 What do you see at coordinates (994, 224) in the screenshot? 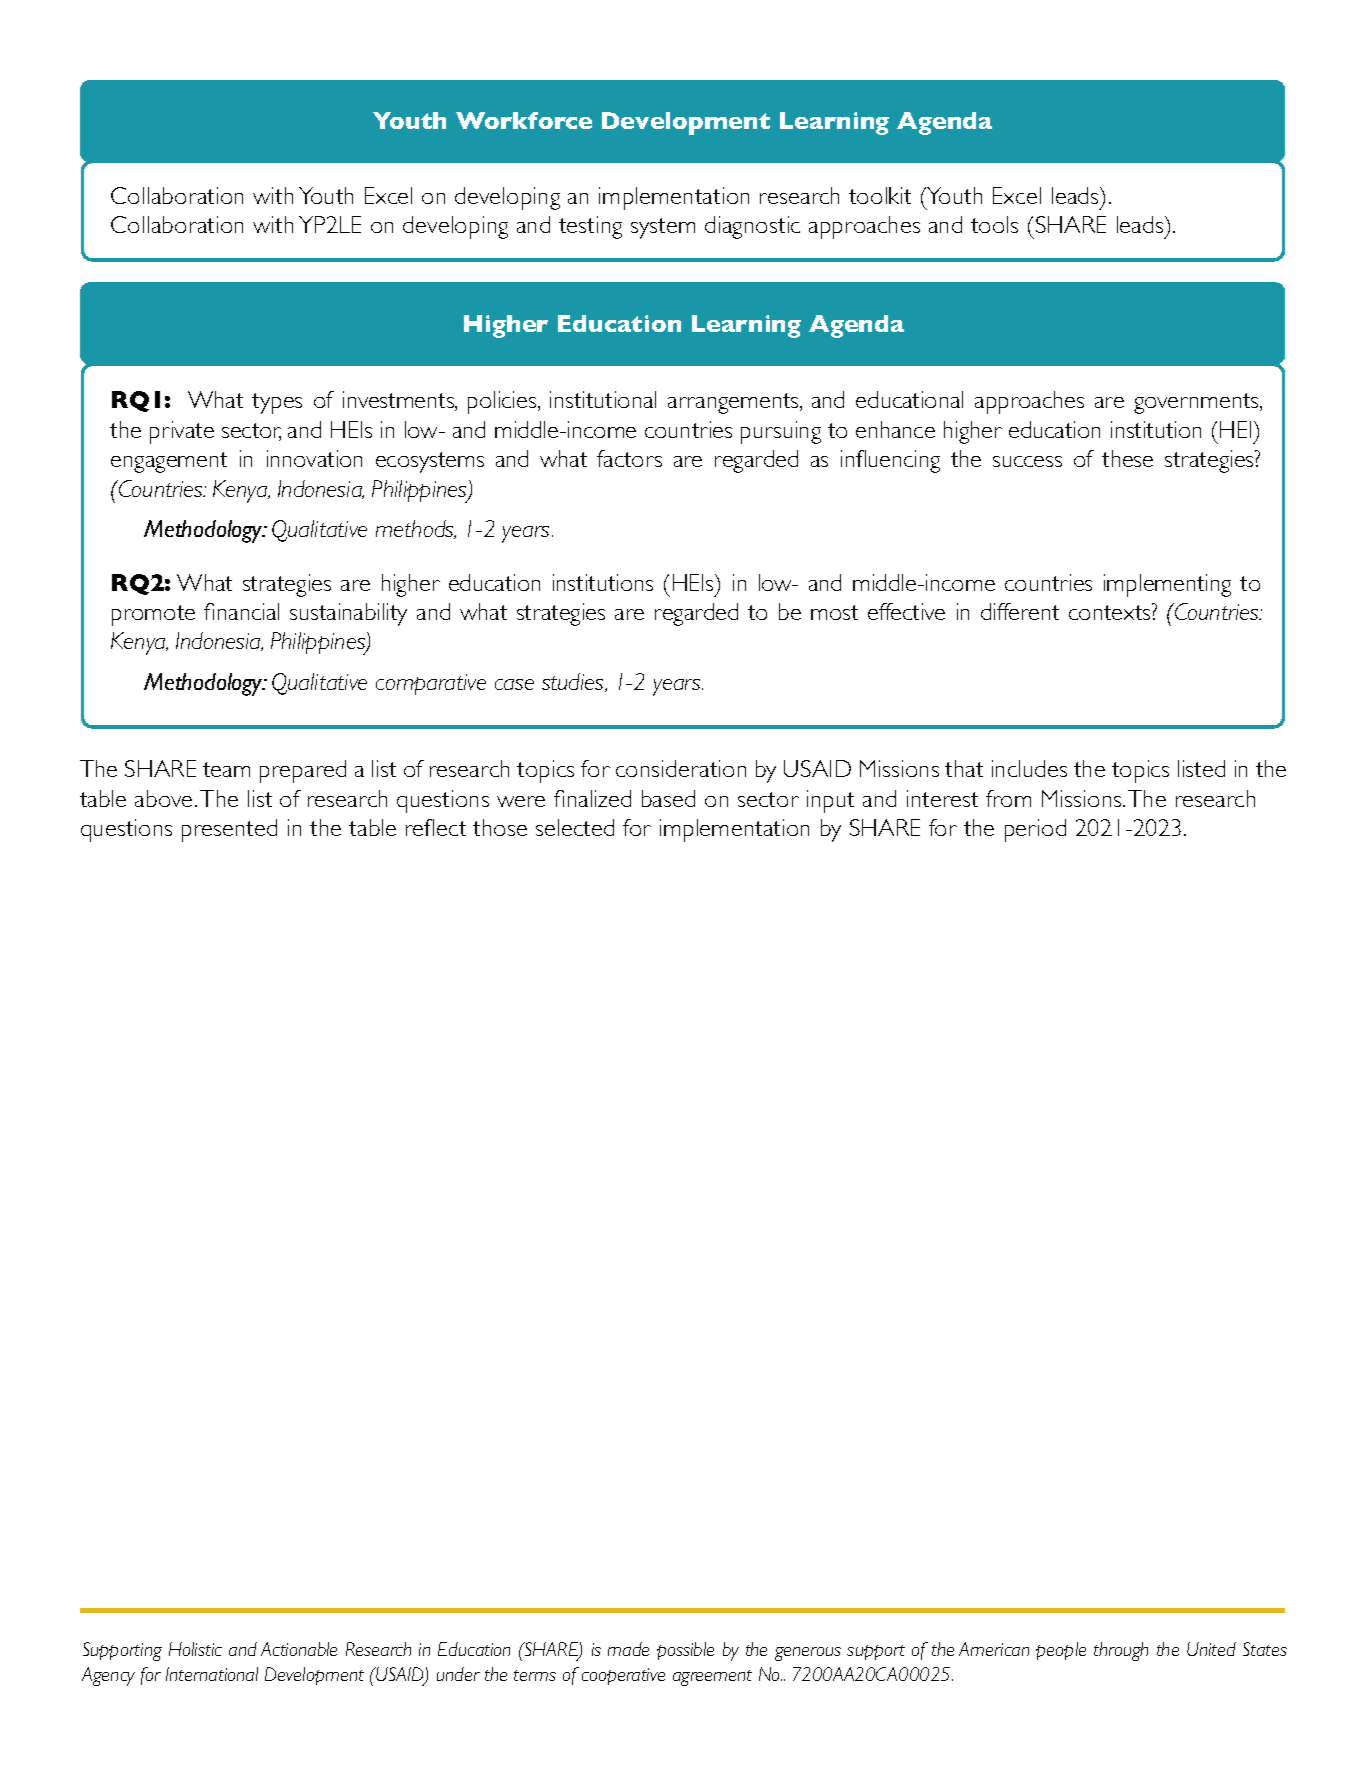
I see `tools` at bounding box center [994, 224].
